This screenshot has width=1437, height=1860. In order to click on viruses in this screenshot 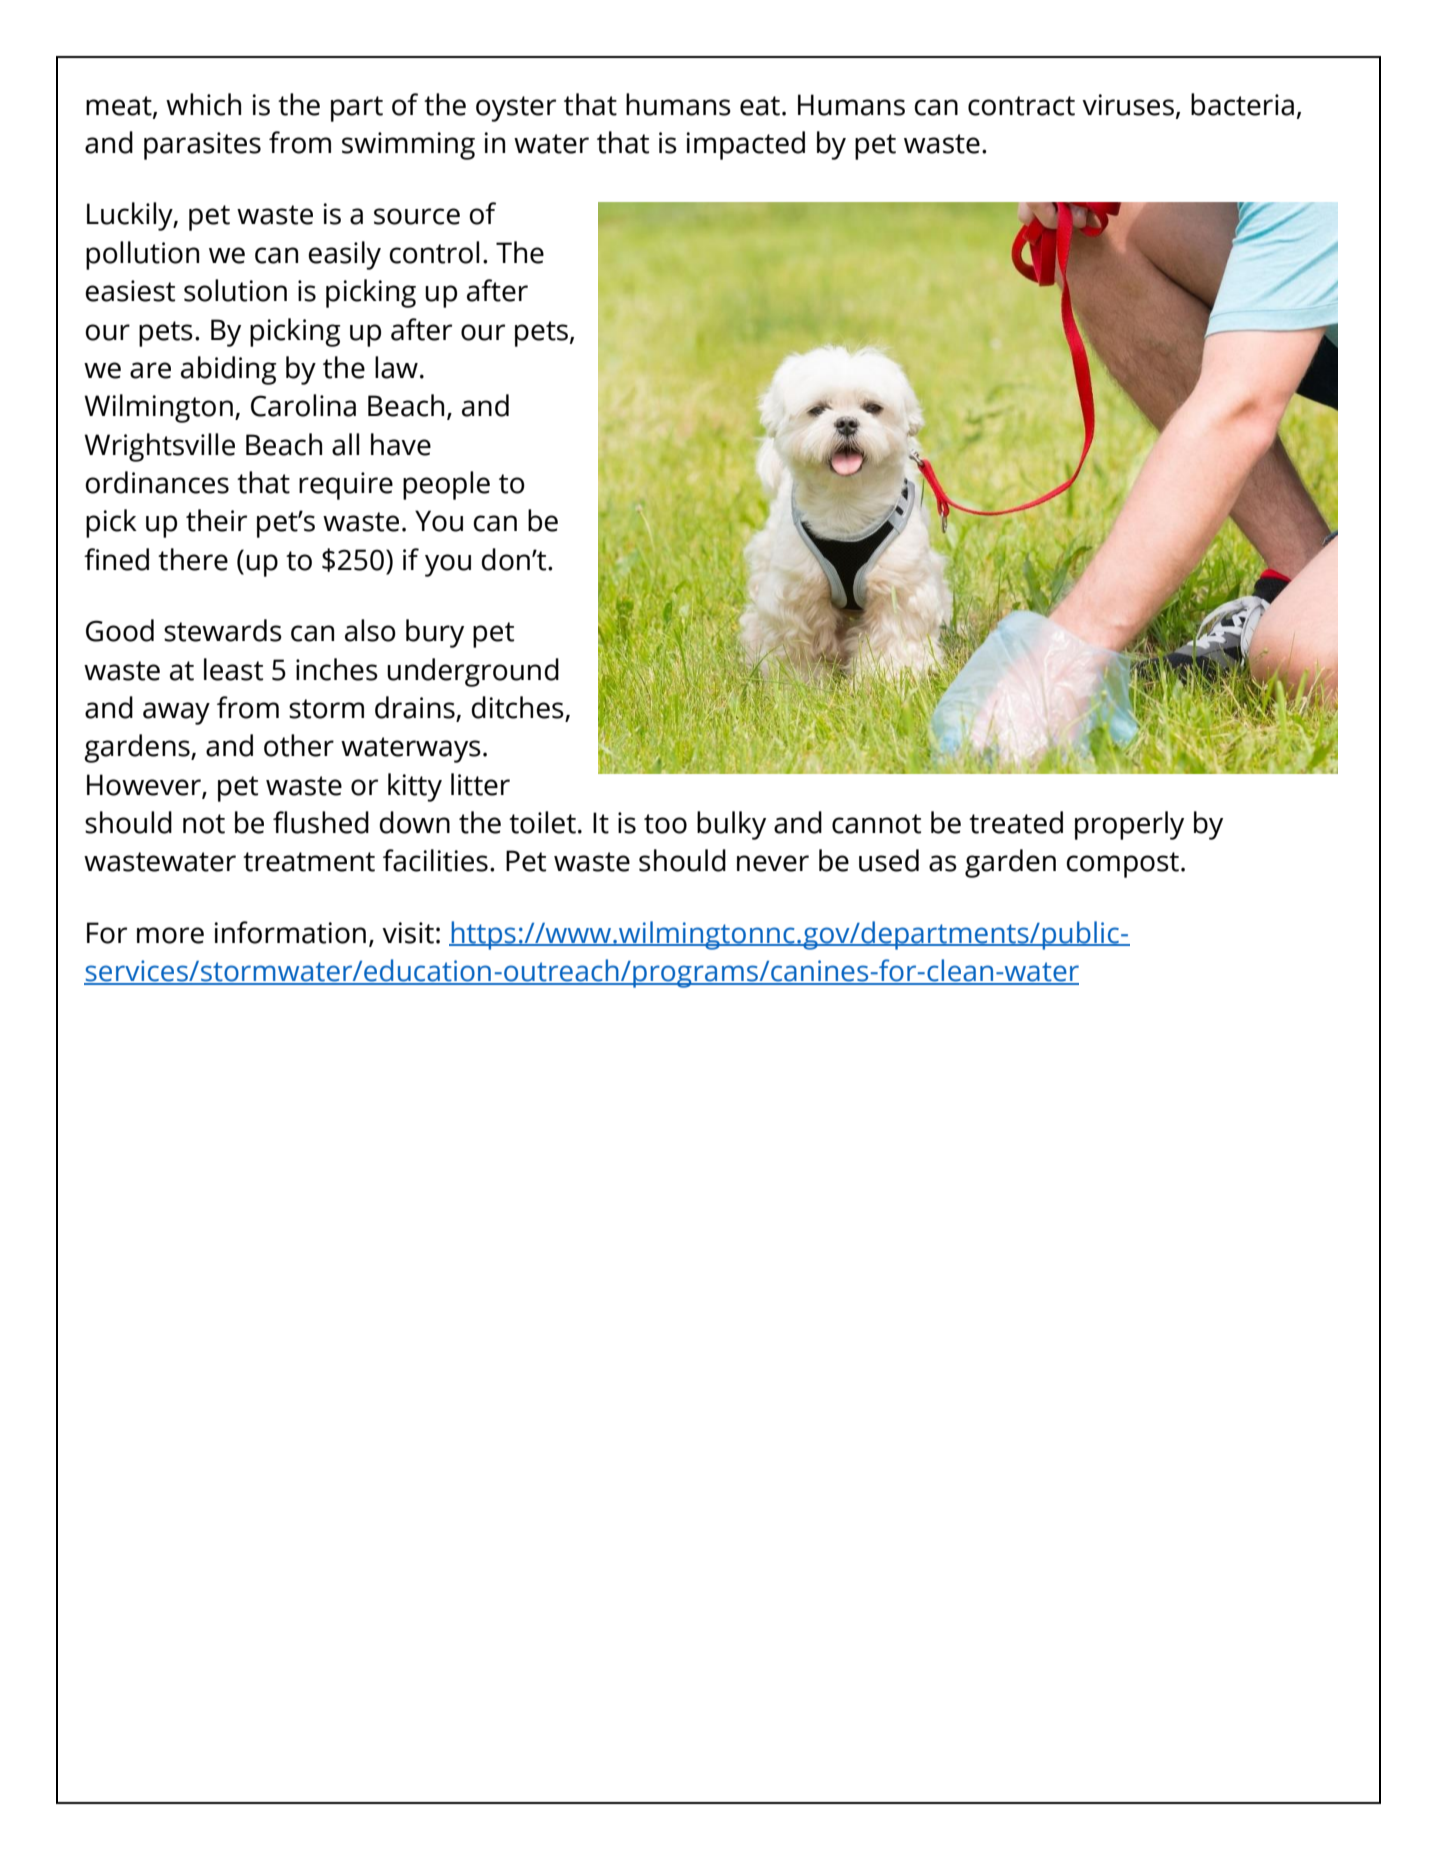, I will do `click(1128, 105)`.
